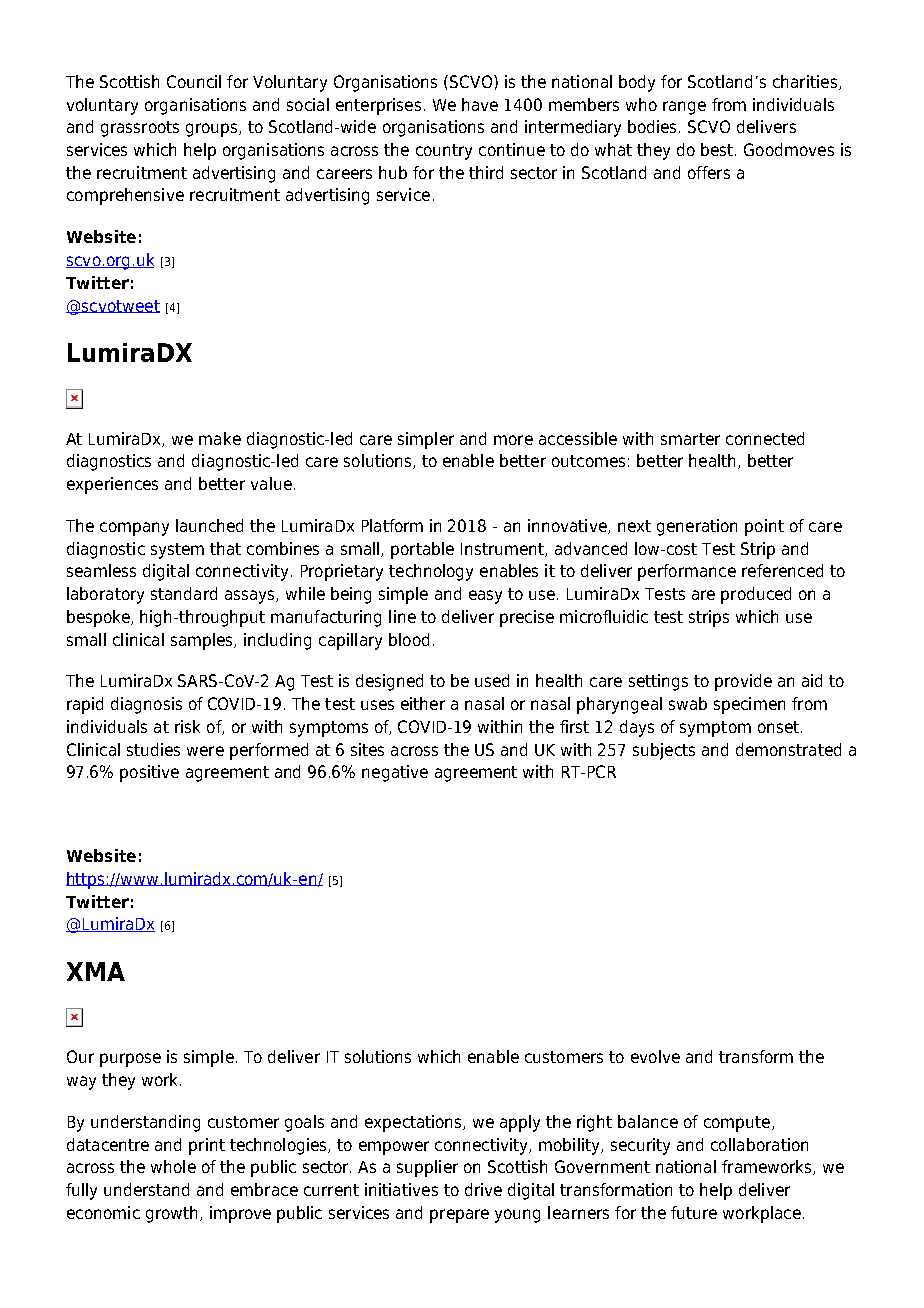 The height and width of the page is (1308, 924). What do you see at coordinates (684, 108) in the page?
I see `range` at bounding box center [684, 108].
